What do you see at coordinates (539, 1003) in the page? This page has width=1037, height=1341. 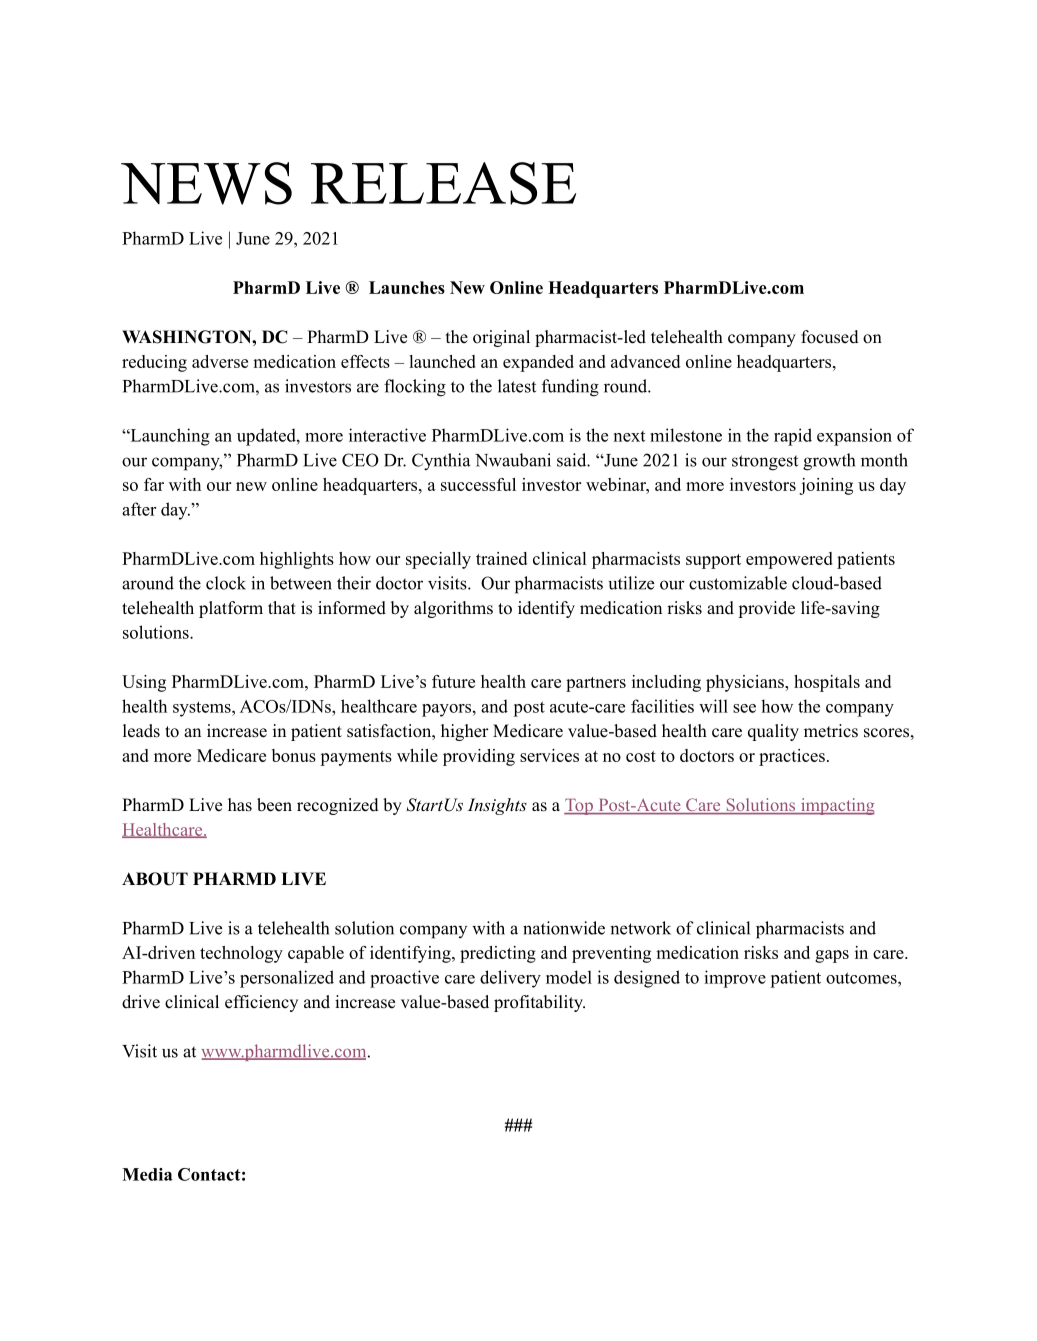 I see `profitability` at bounding box center [539, 1003].
